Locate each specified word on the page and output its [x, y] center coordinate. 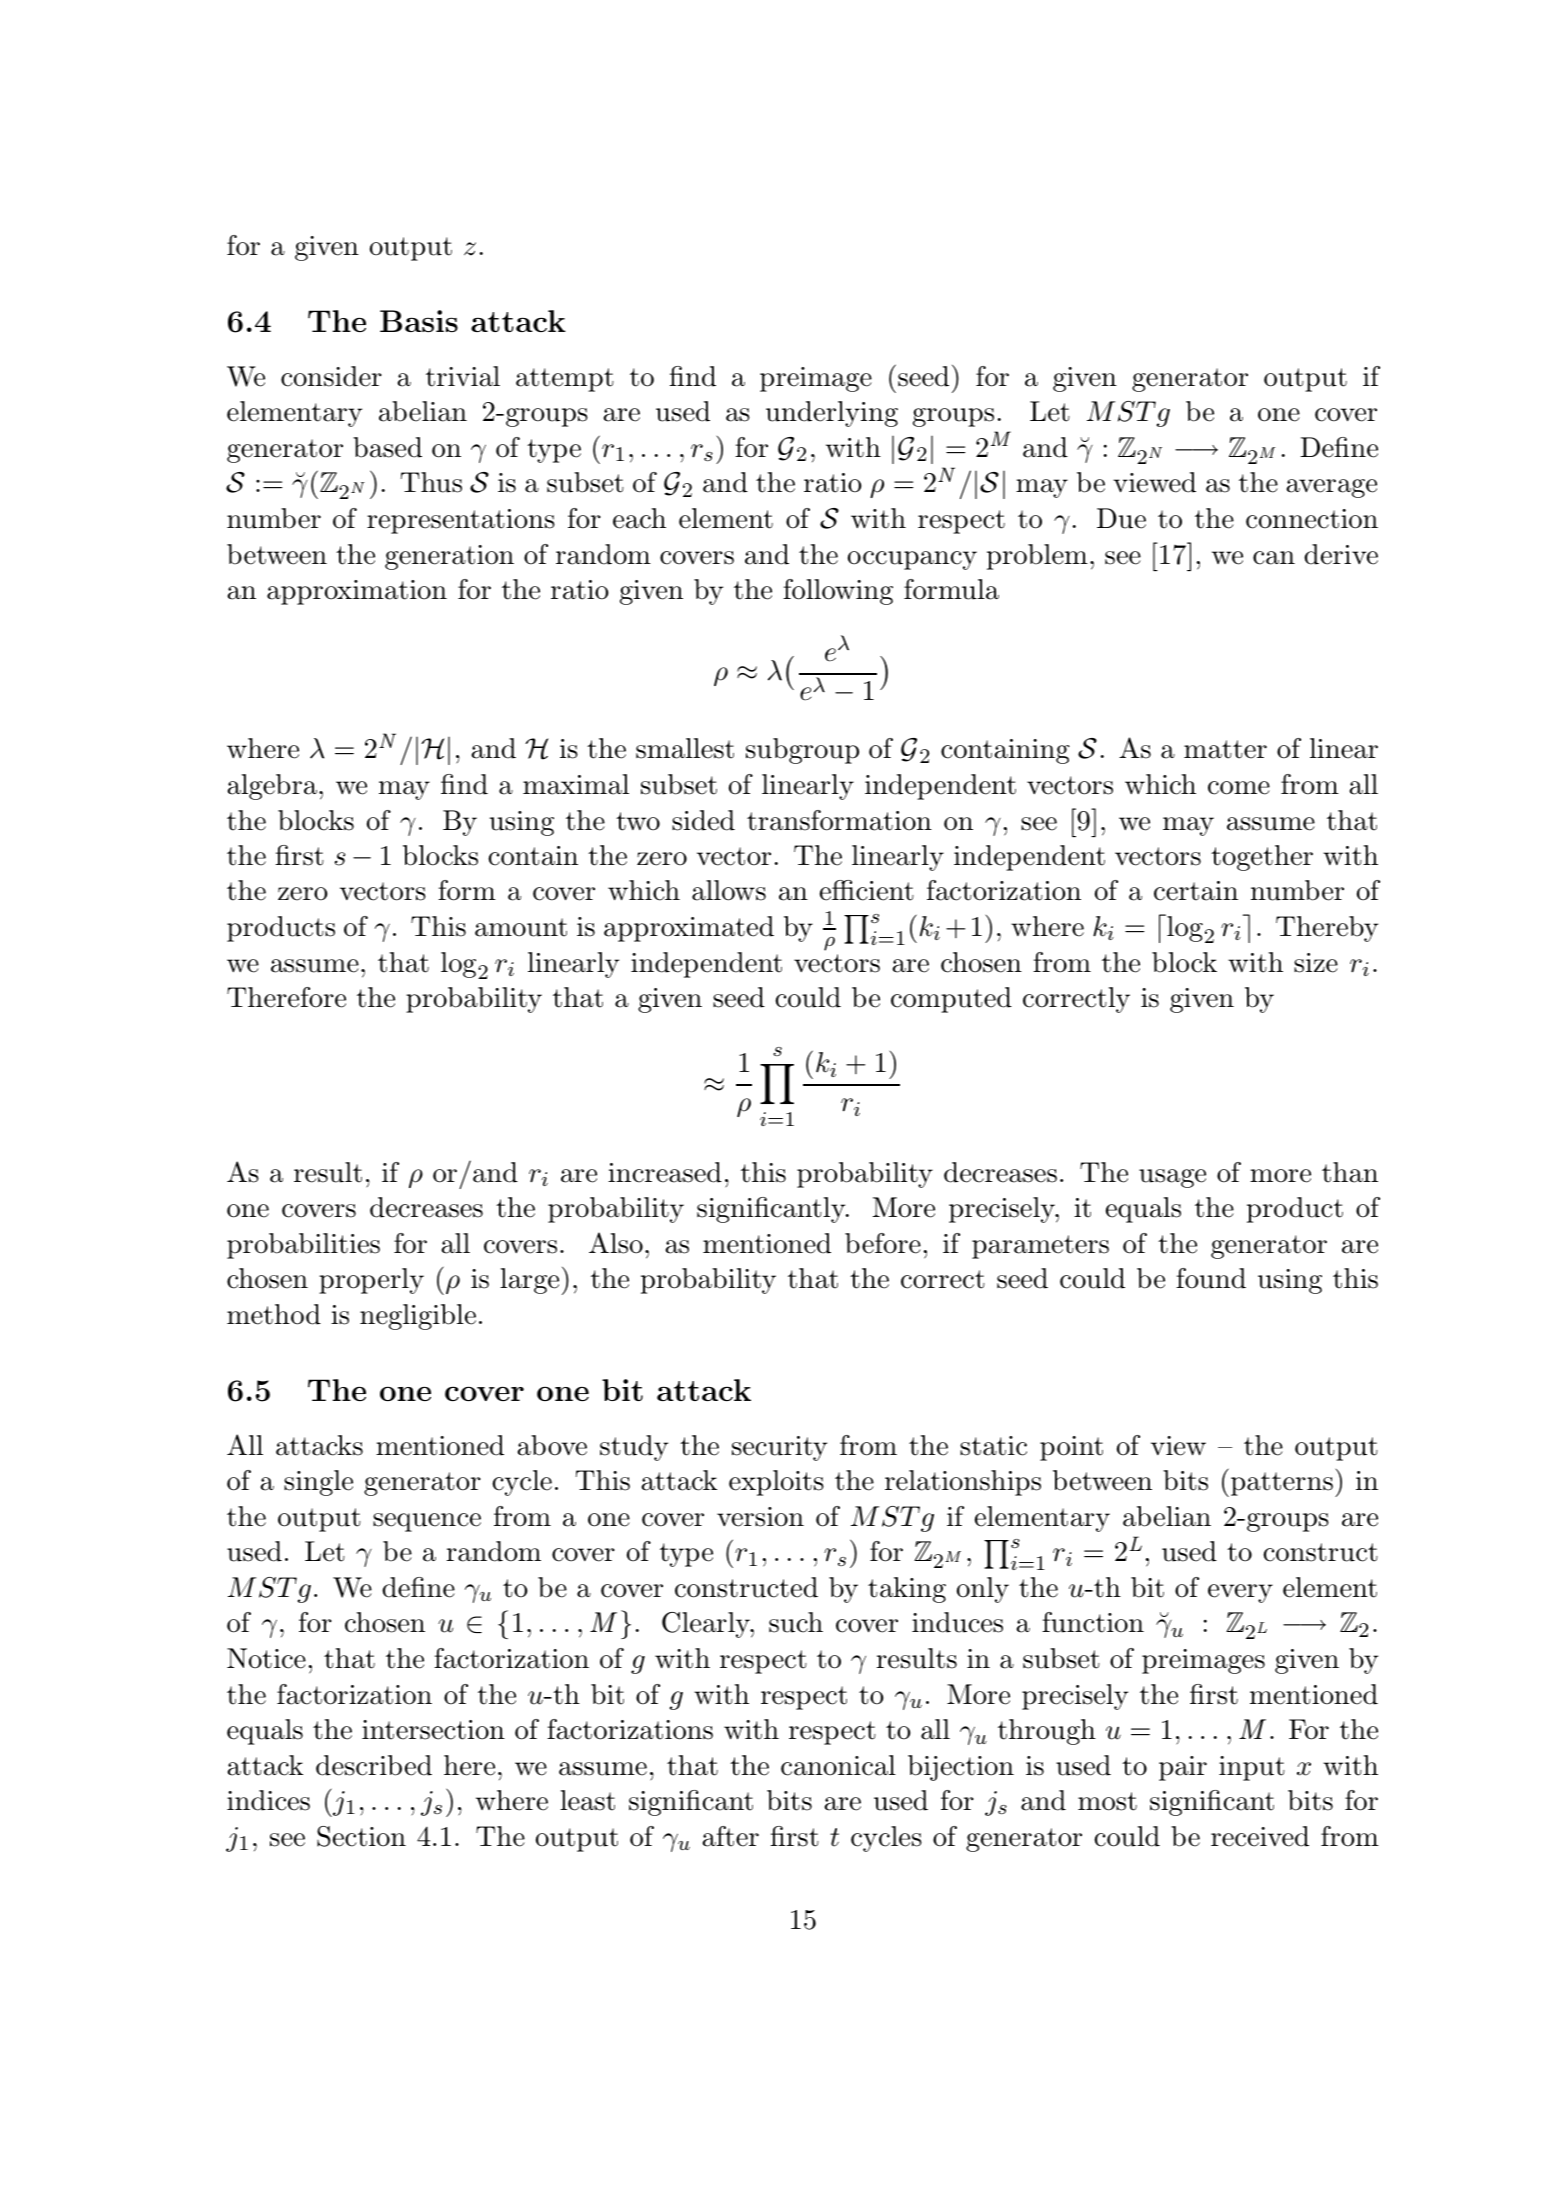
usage [1172, 1178]
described [374, 1765]
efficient [867, 890]
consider [331, 376]
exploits [776, 1483]
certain [1196, 891]
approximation [357, 592]
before [883, 1243]
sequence [427, 1522]
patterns [1282, 1484]
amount [521, 927]
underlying [832, 414]
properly [371, 1281]
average [1331, 488]
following [838, 592]
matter [1225, 749]
